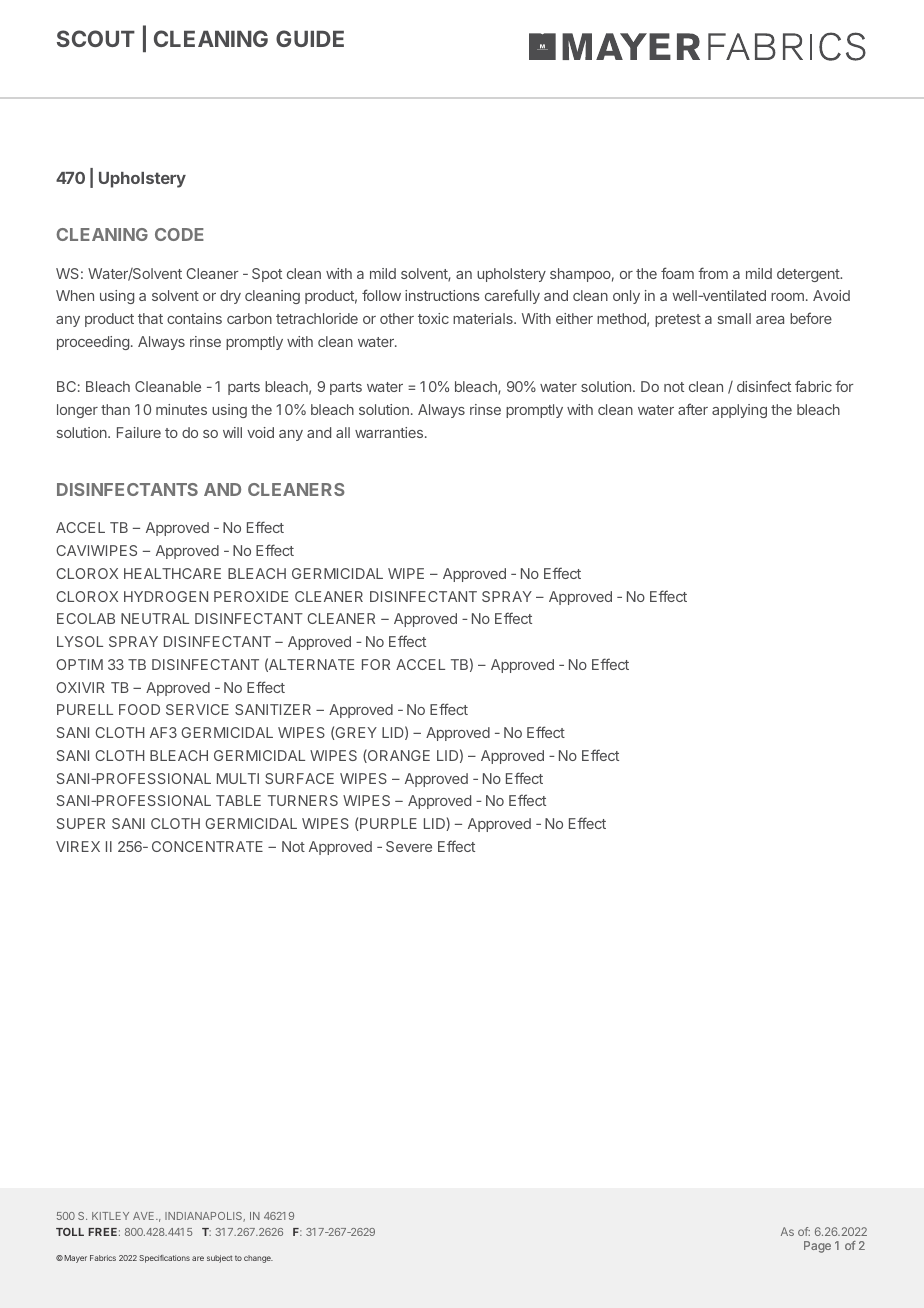 This screenshot has width=924, height=1308. Describe the element at coordinates (739, 411) in the screenshot. I see `applying` at that location.
